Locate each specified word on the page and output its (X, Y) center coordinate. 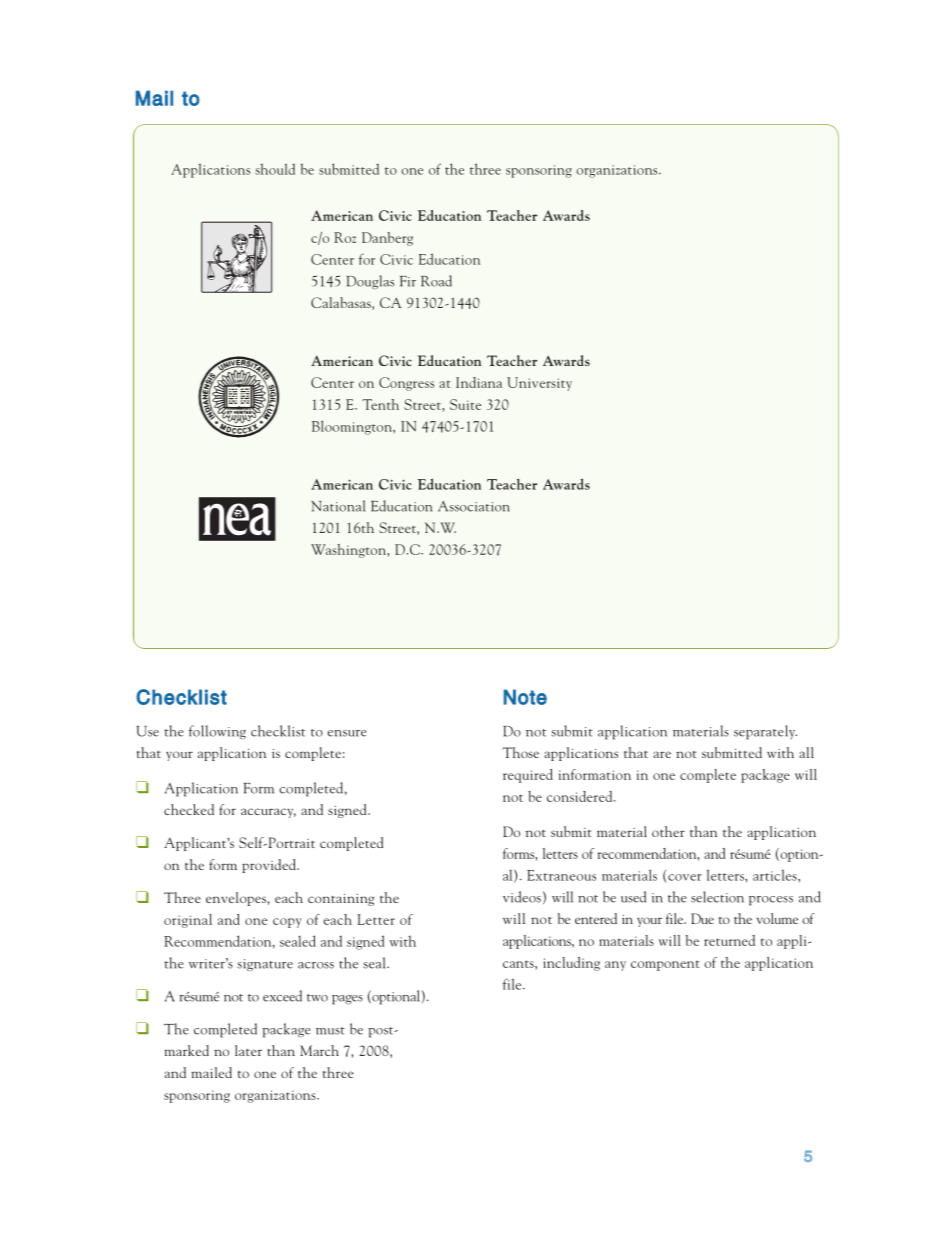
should (275, 169)
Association (474, 506)
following (217, 732)
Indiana (479, 382)
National (338, 506)
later (248, 1050)
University (539, 384)
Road (436, 281)
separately (765, 732)
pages (347, 1000)
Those (520, 752)
